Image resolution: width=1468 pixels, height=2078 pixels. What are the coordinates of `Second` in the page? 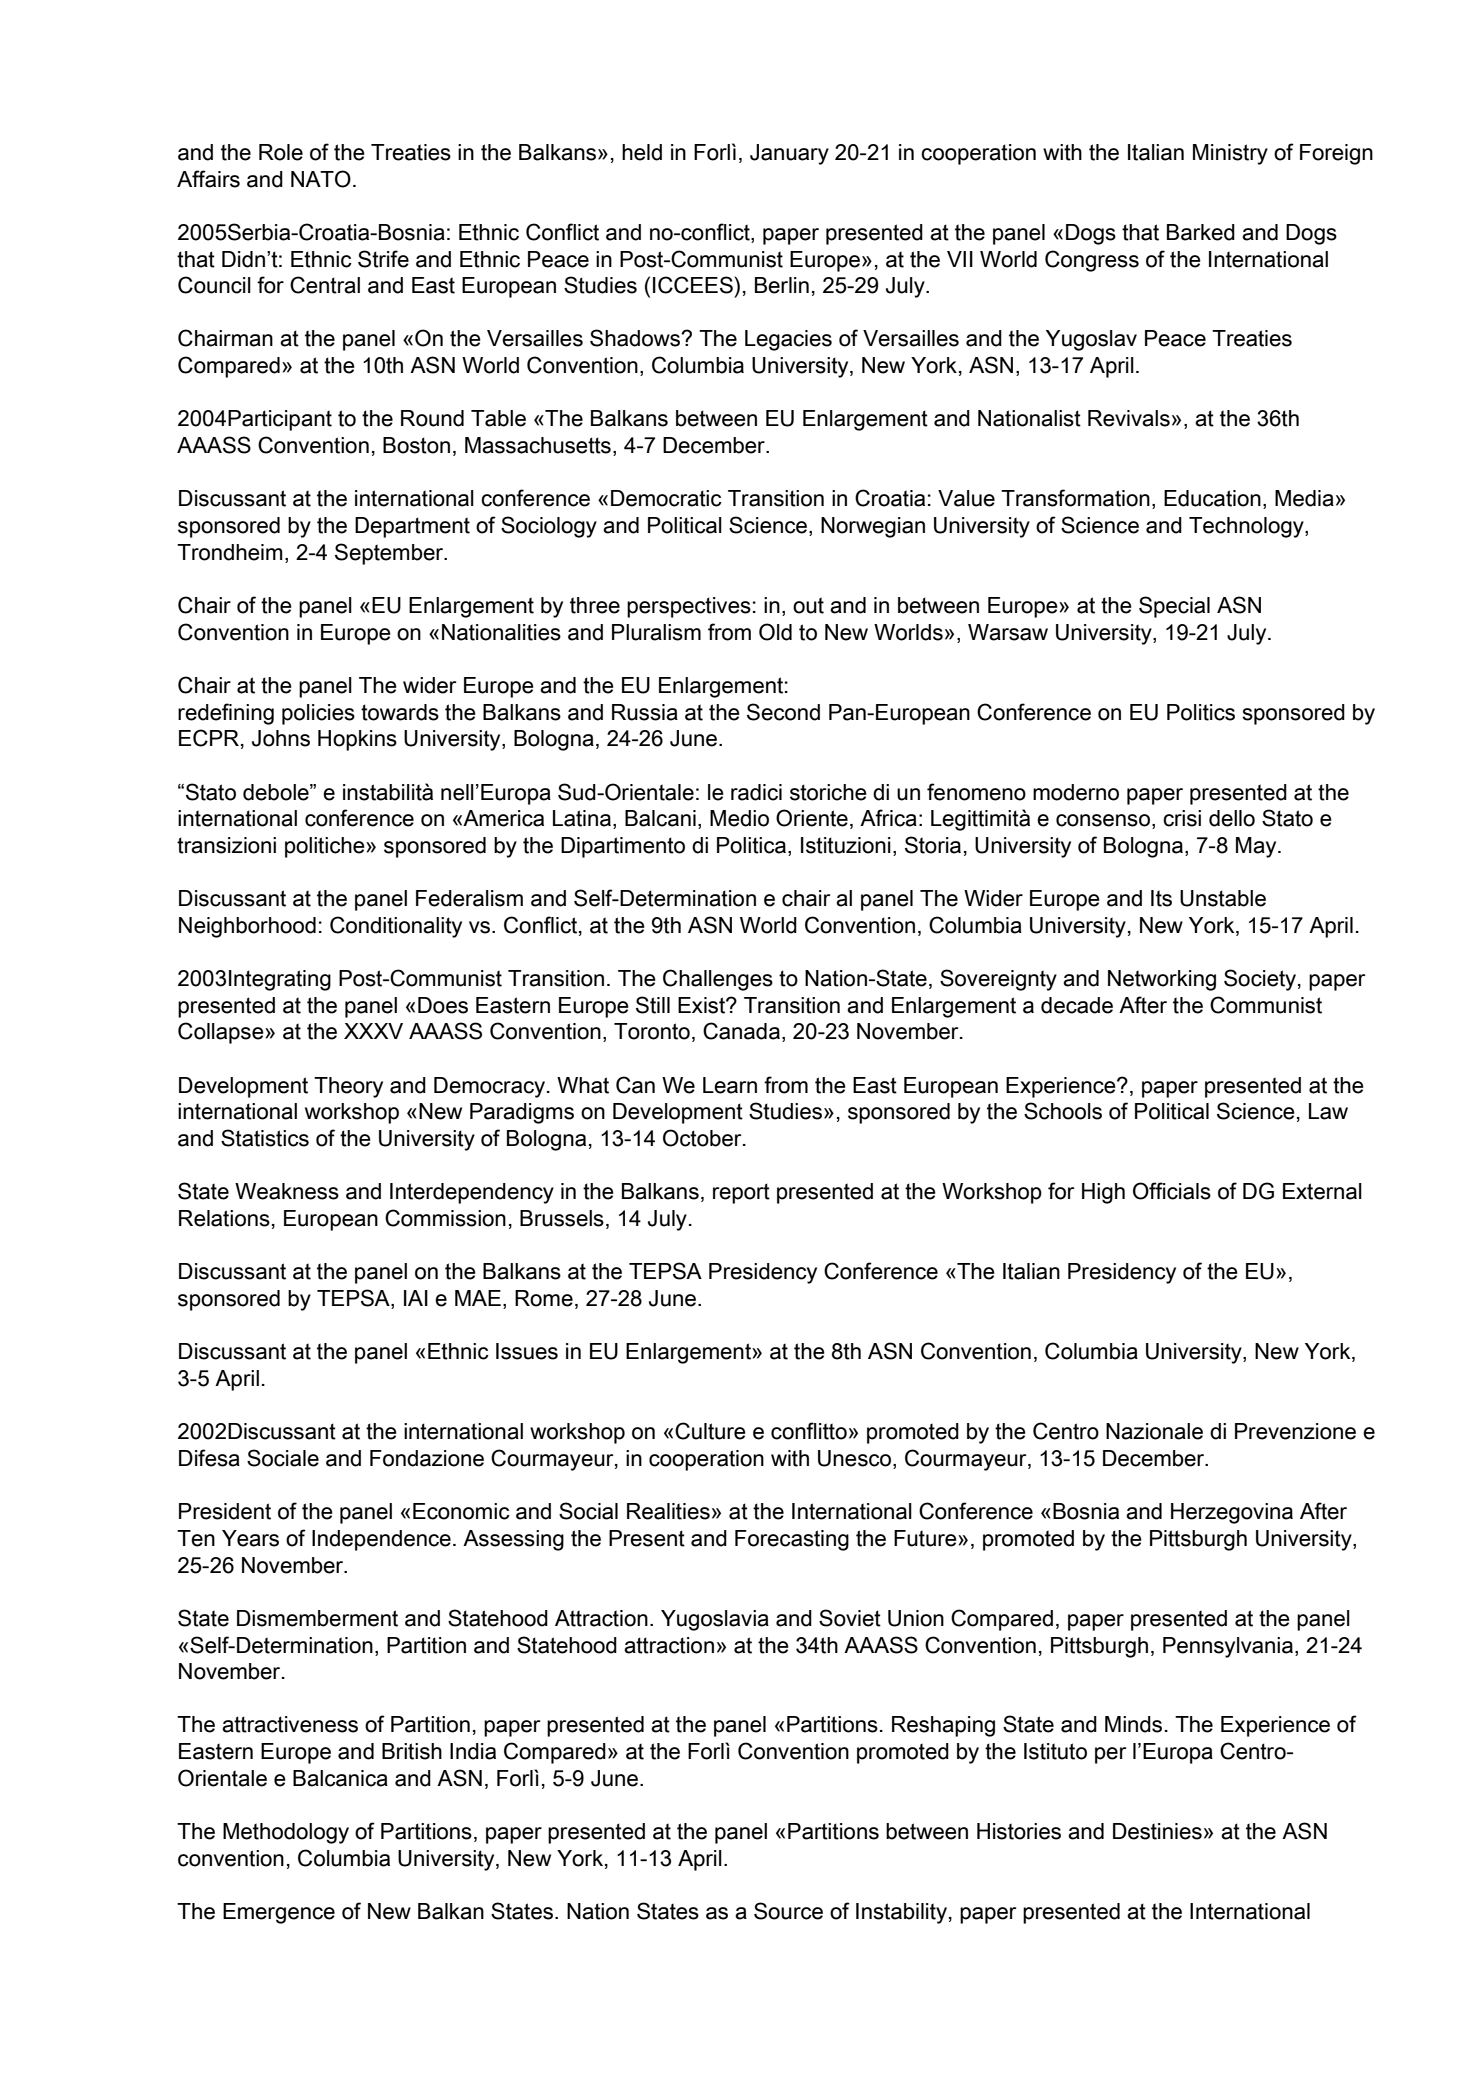 It's located at (783, 712).
